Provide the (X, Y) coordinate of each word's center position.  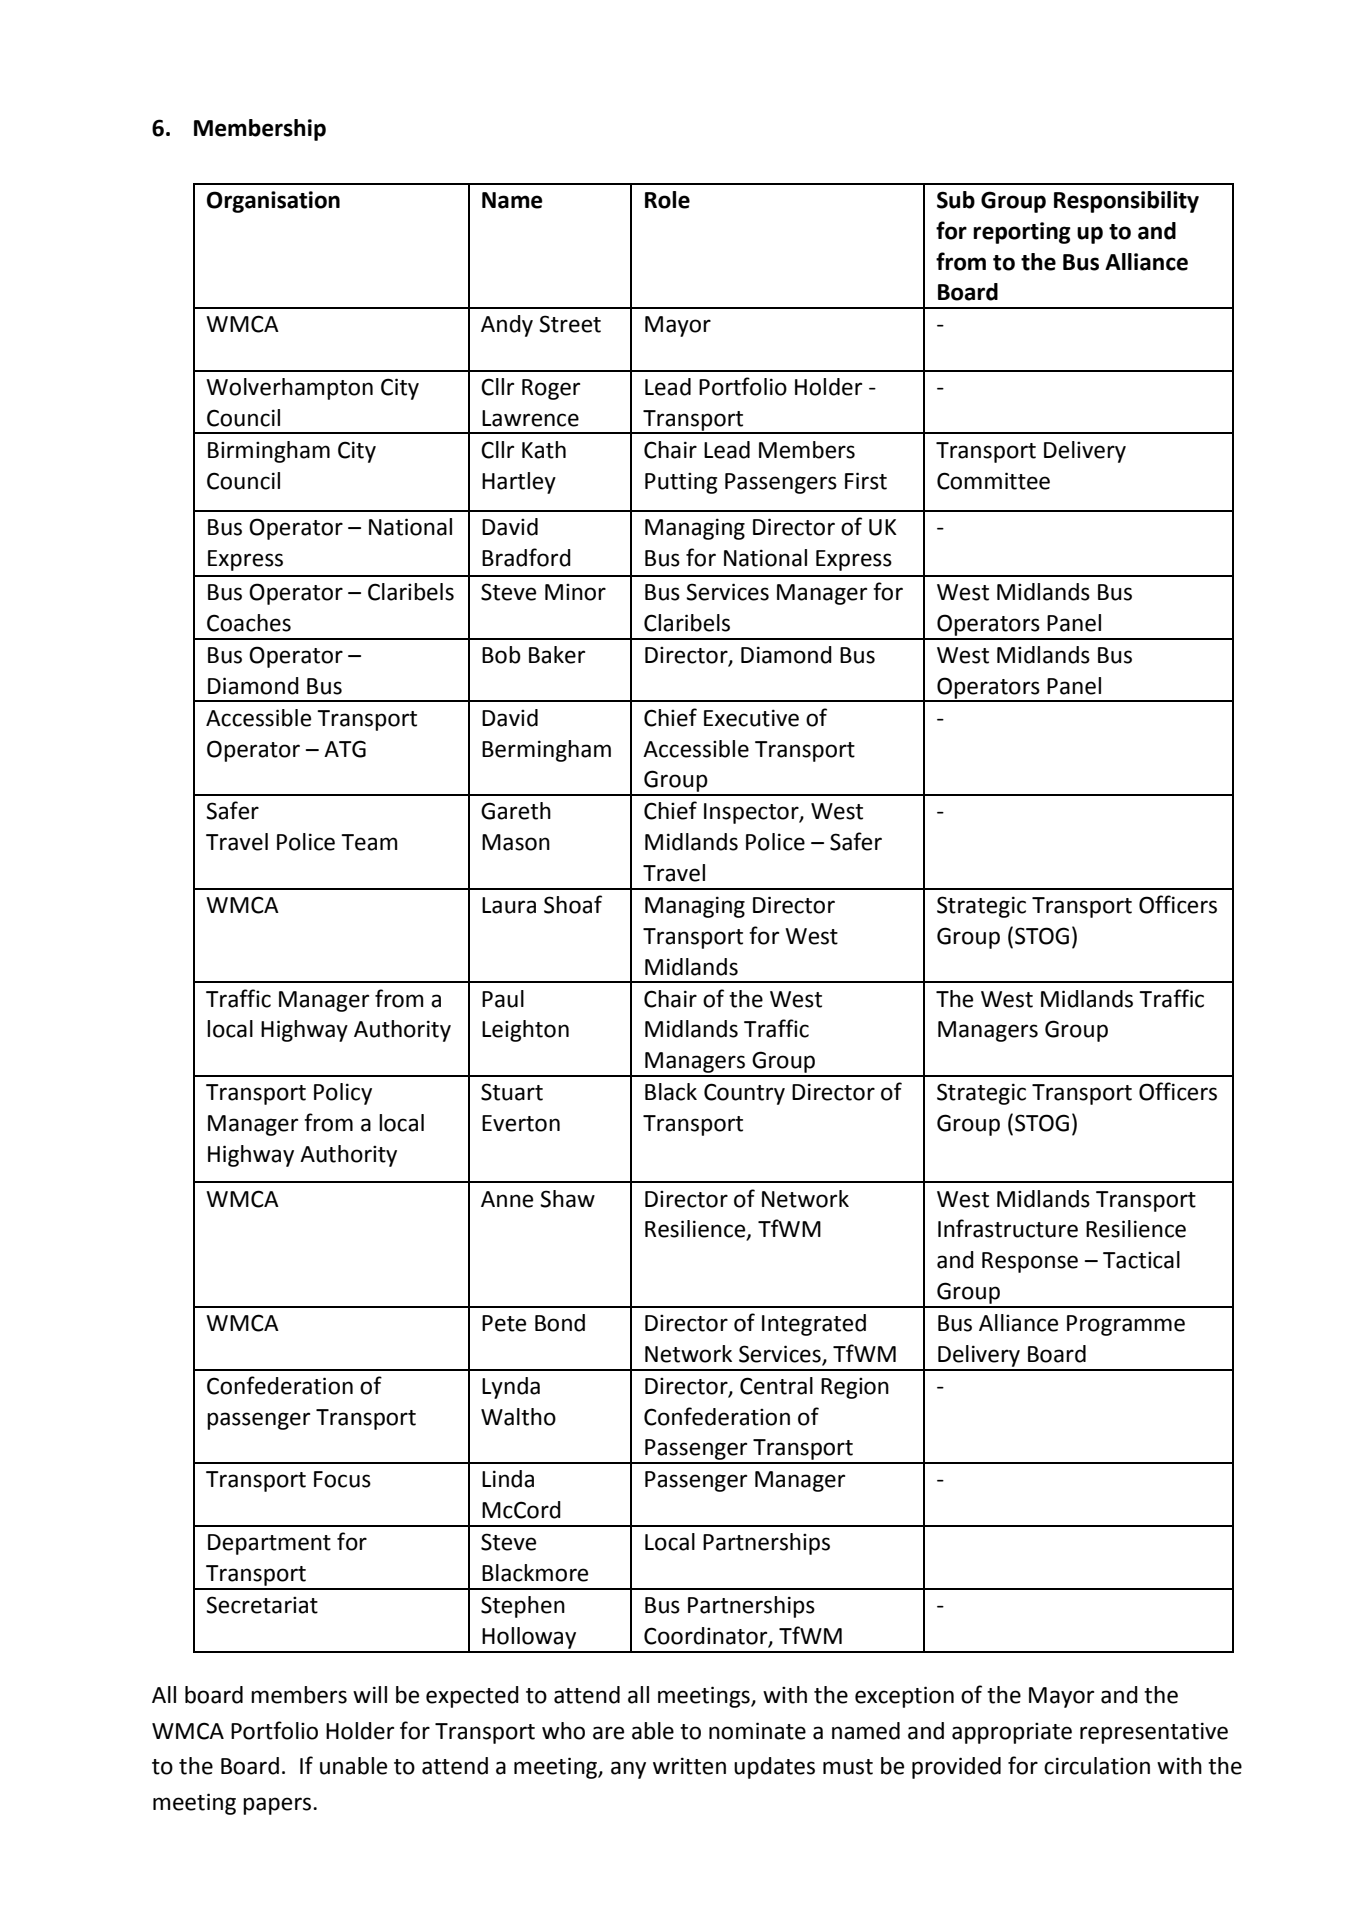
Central (776, 1386)
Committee (993, 481)
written (689, 1766)
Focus (342, 1479)
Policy (343, 1094)
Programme (1126, 1325)
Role (667, 200)
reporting (1022, 233)
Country (744, 1094)
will (370, 1694)
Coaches (249, 623)
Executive (751, 718)
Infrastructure (1008, 1228)
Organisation (273, 202)
